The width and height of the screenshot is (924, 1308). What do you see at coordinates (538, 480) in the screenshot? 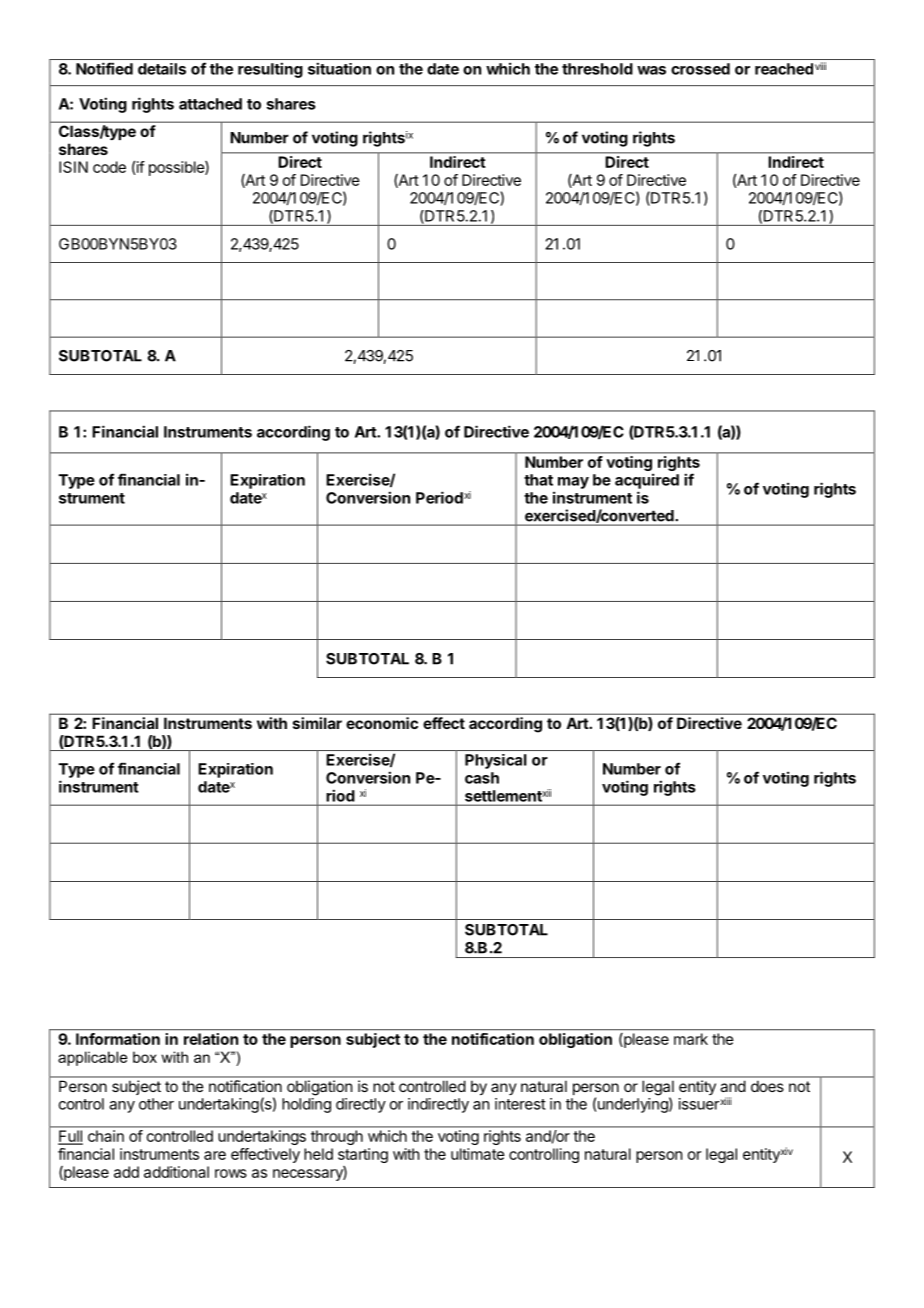
I see `that` at bounding box center [538, 480].
